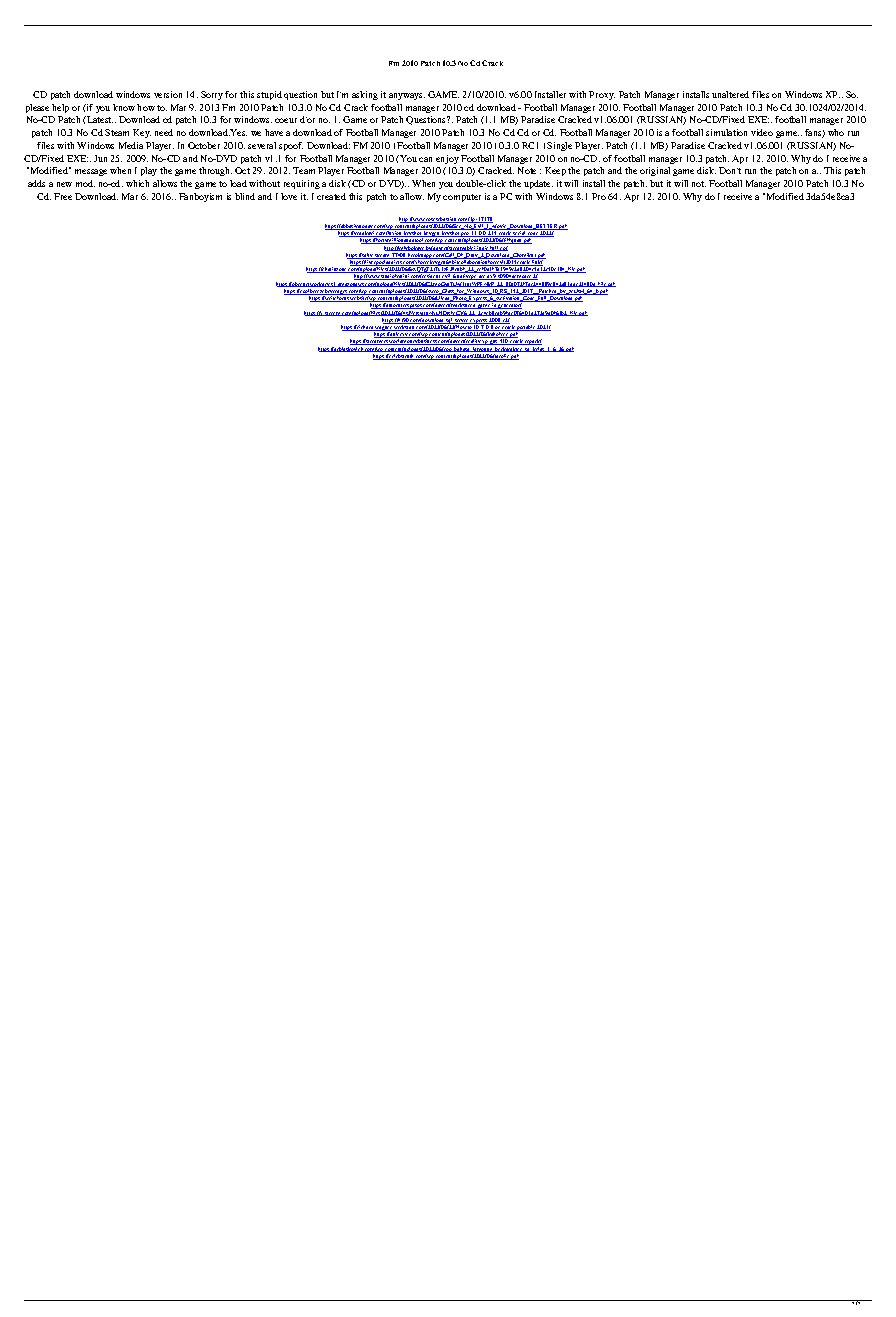 Image resolution: width=896 pixels, height=1317 pixels. Describe the element at coordinates (286, 120) in the page. I see `coeur` at that location.
